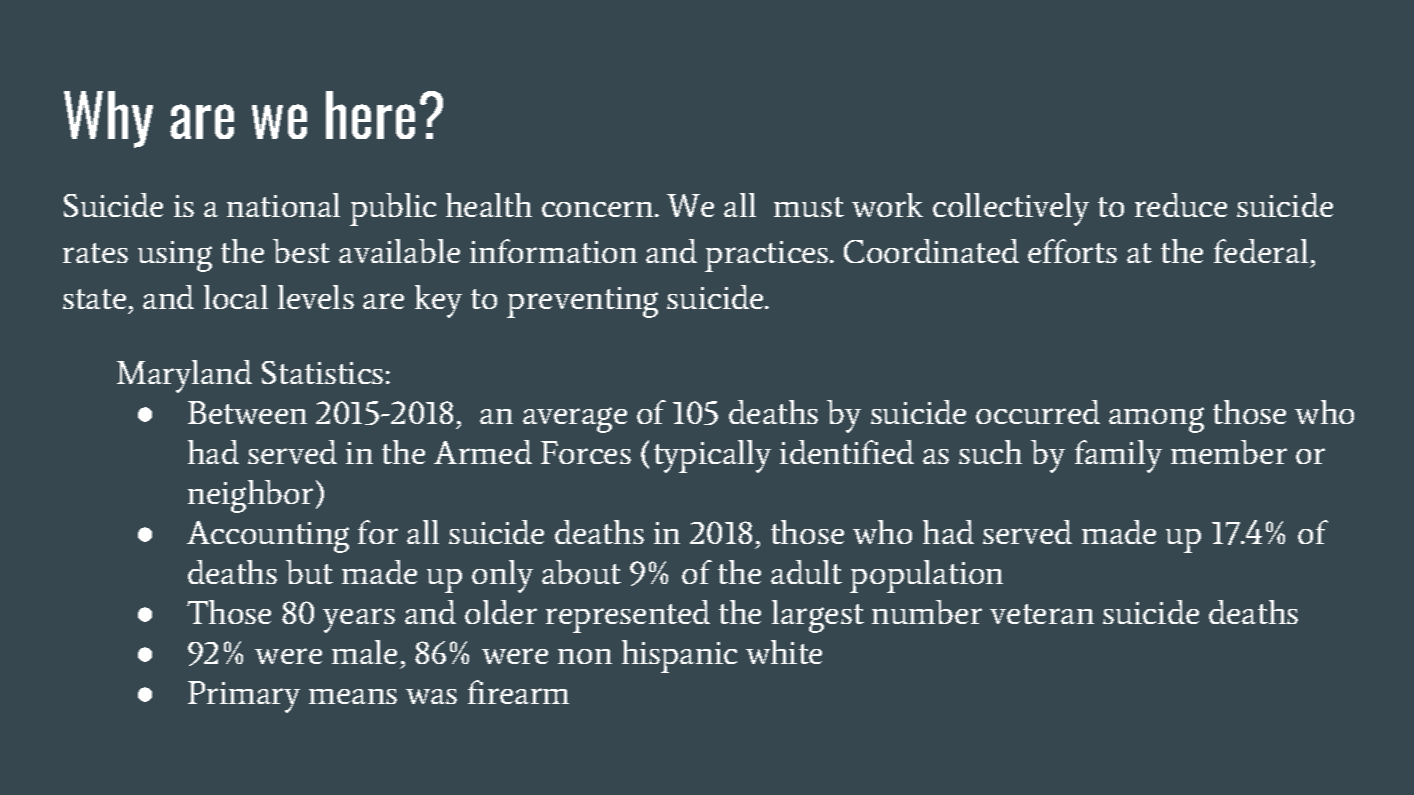 The image size is (1414, 795). What do you see at coordinates (1181, 205) in the document?
I see `reduce` at bounding box center [1181, 205].
